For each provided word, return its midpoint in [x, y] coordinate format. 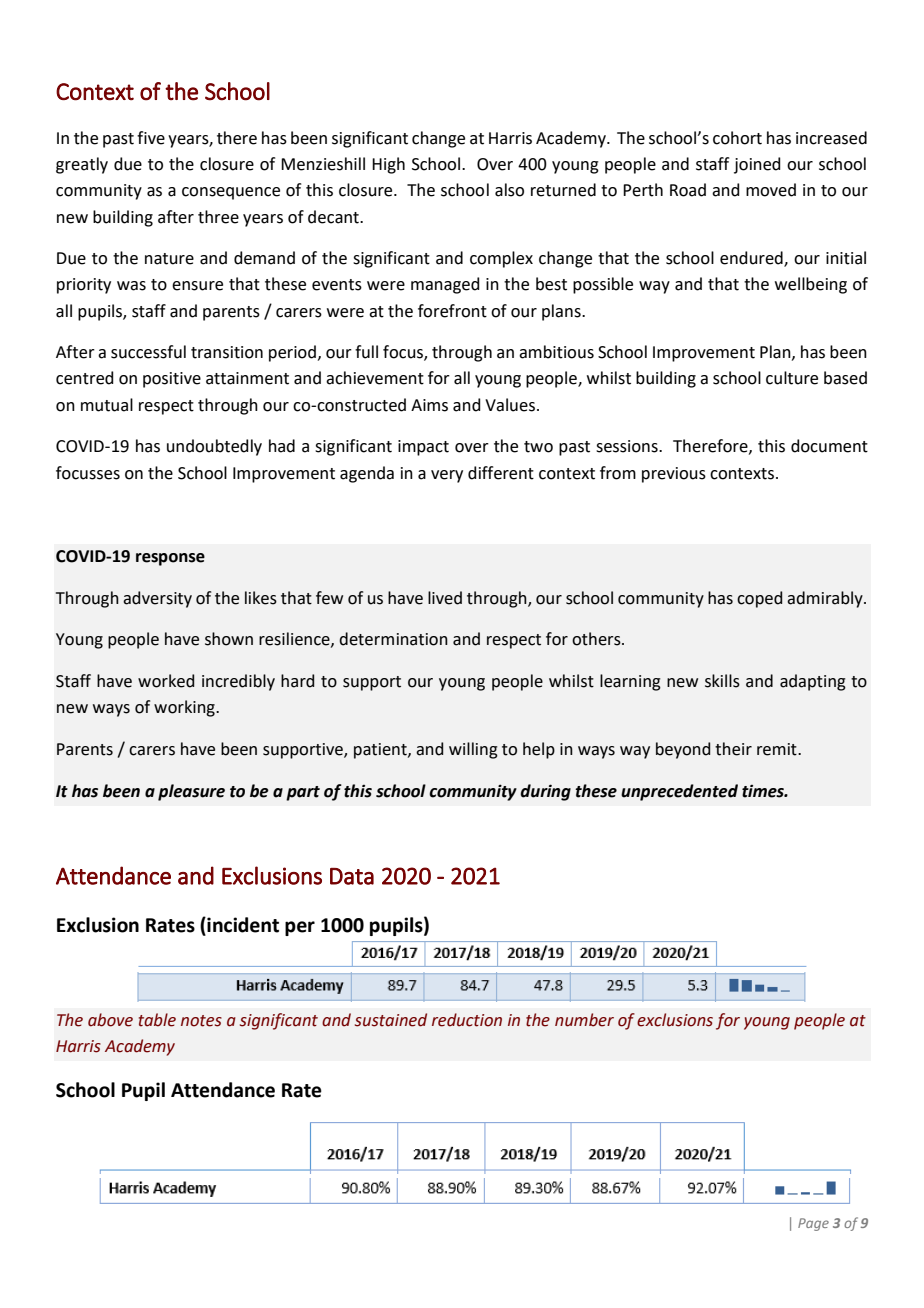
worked [166, 681]
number [584, 1020]
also [509, 190]
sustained [391, 1020]
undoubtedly [214, 447]
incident [242, 925]
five [151, 138]
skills [722, 681]
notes [201, 1021]
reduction [467, 1020]
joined [757, 165]
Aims [429, 405]
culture [792, 378]
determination [393, 639]
